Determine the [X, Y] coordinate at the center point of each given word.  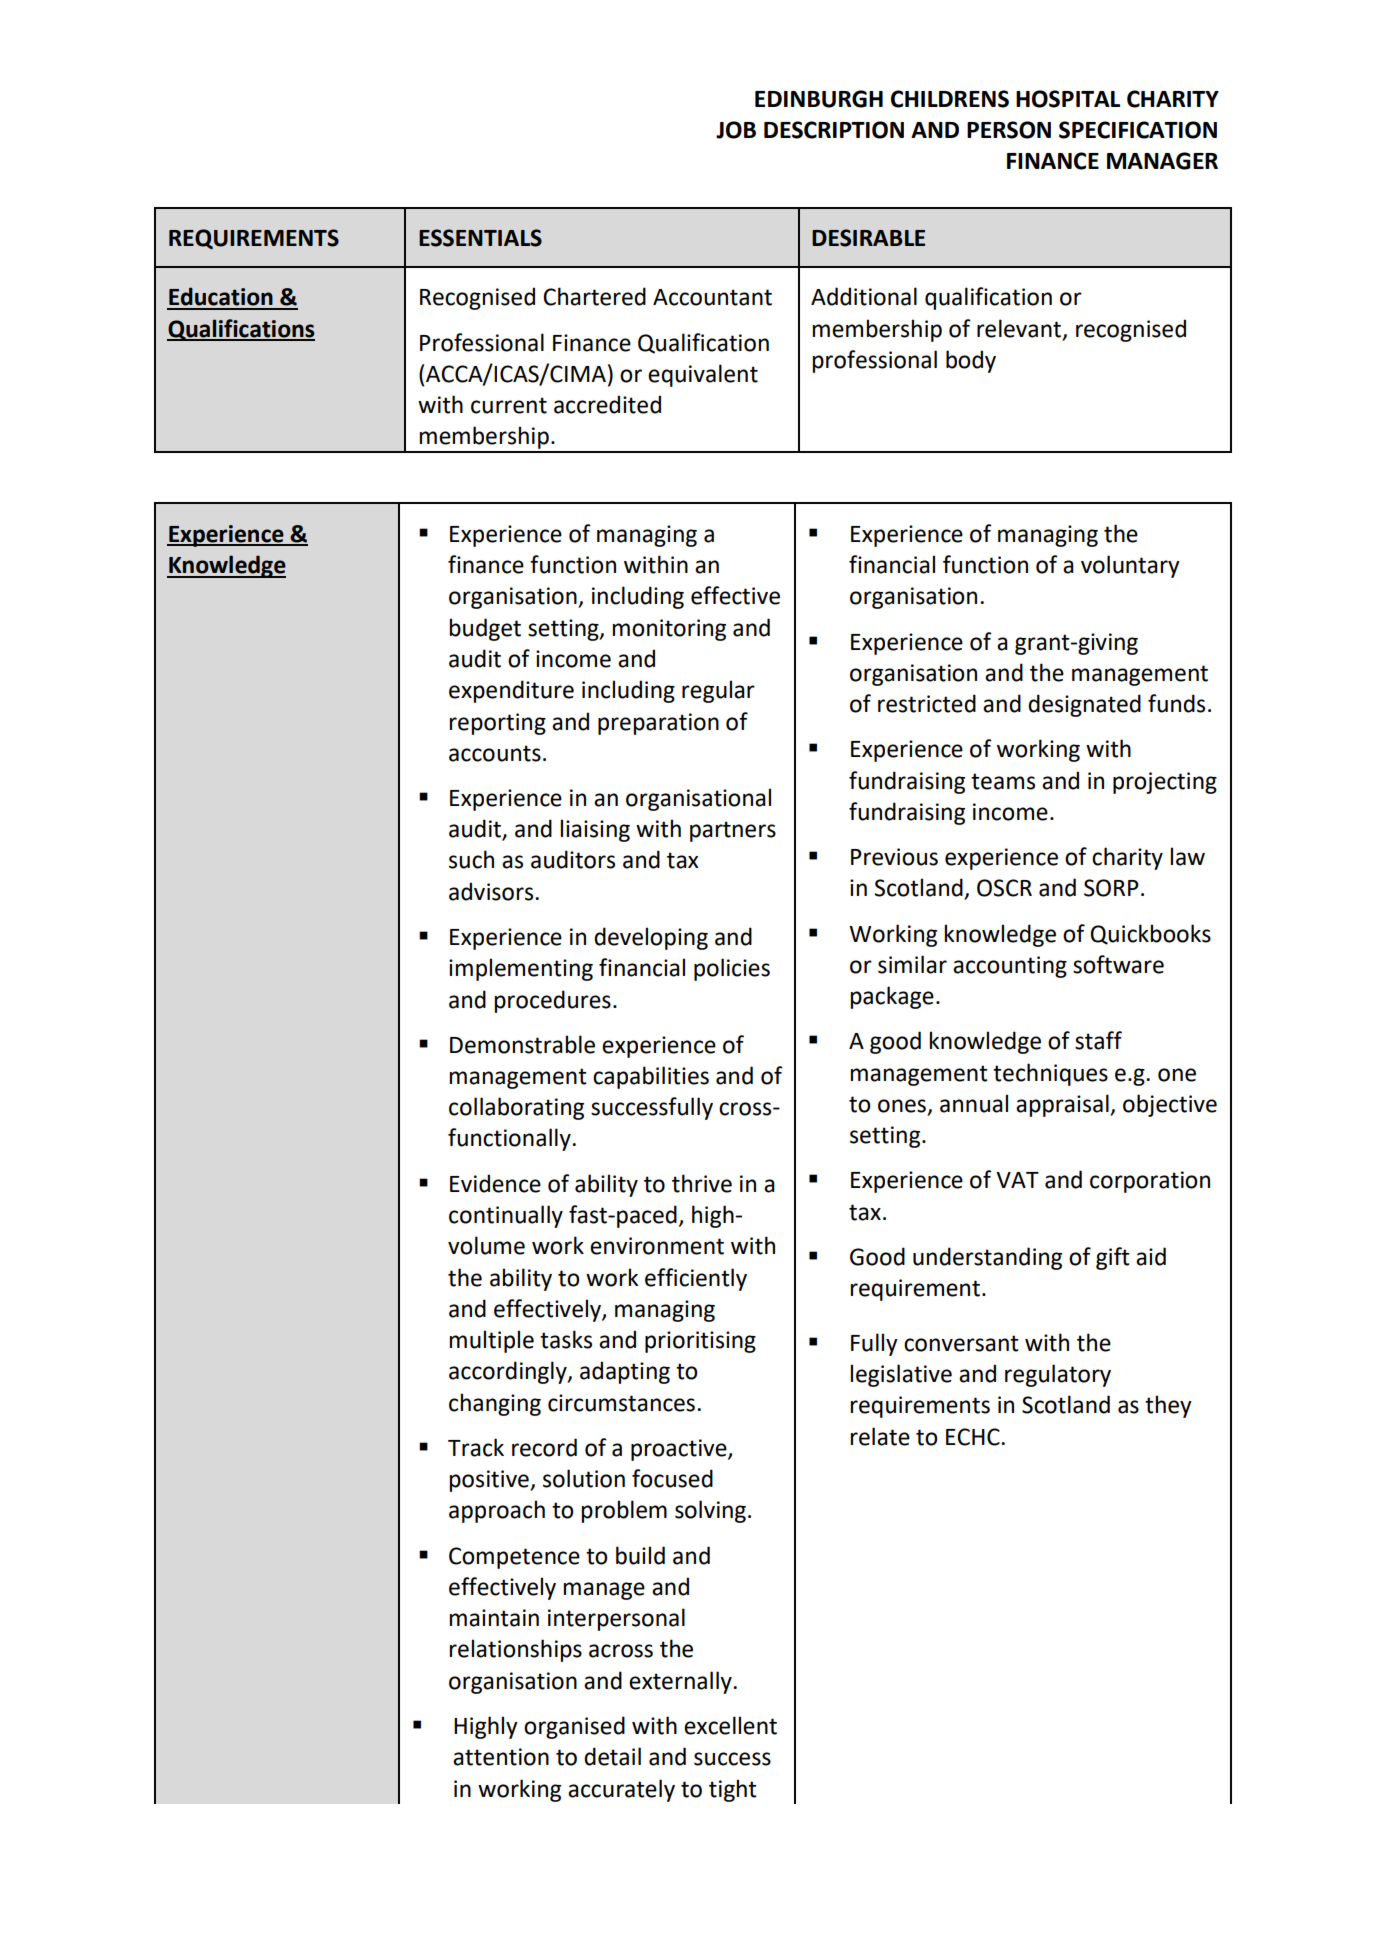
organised [574, 1727]
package [892, 997]
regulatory [1058, 1375]
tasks [566, 1339]
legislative [901, 1375]
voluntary [1130, 566]
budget [485, 629]
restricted [927, 703]
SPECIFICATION [1138, 130]
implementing [521, 969]
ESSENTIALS [480, 238]
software [1118, 964]
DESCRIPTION [834, 130]
